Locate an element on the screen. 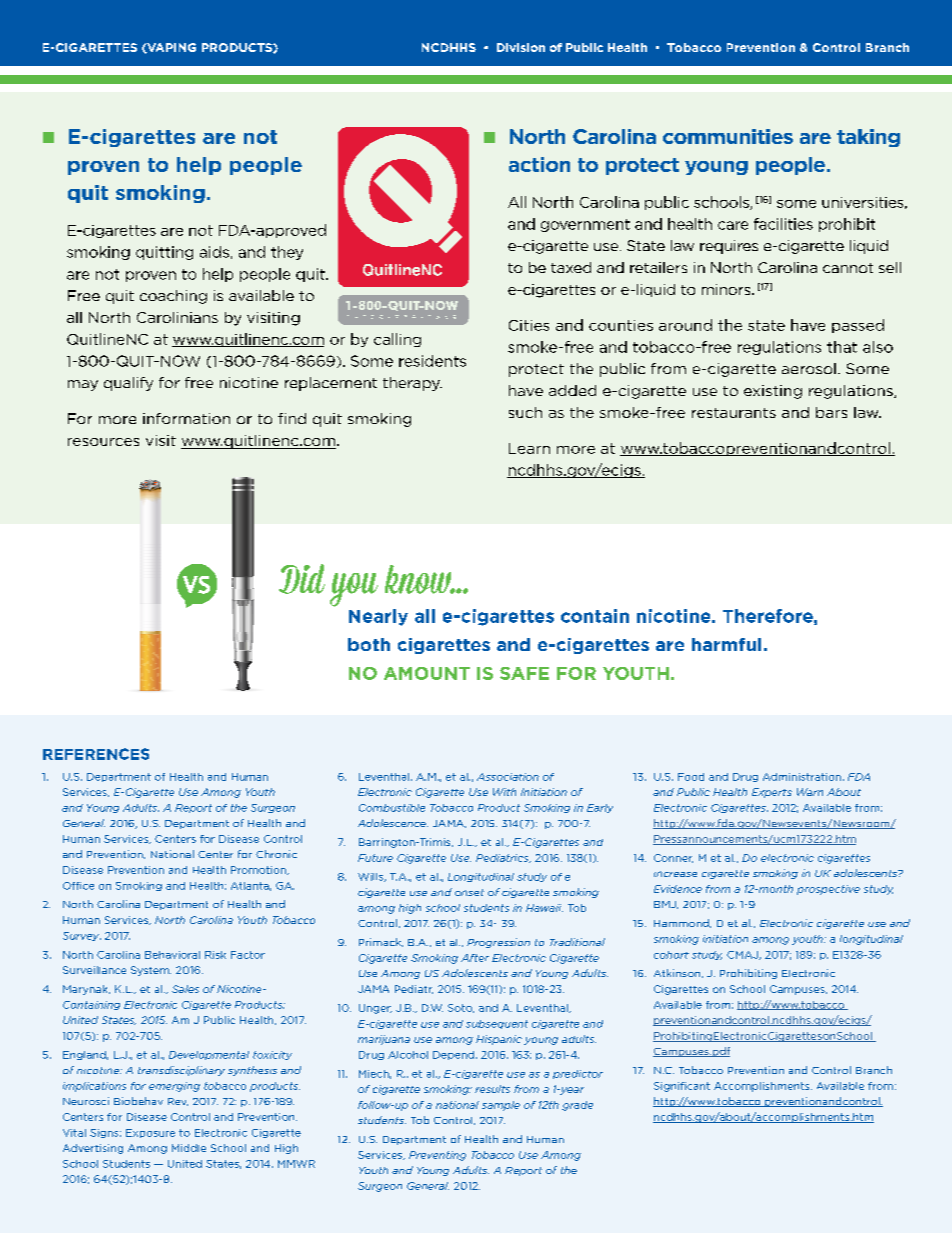 The width and height of the screenshot is (952, 1233). Exposure is located at coordinates (150, 1133).
